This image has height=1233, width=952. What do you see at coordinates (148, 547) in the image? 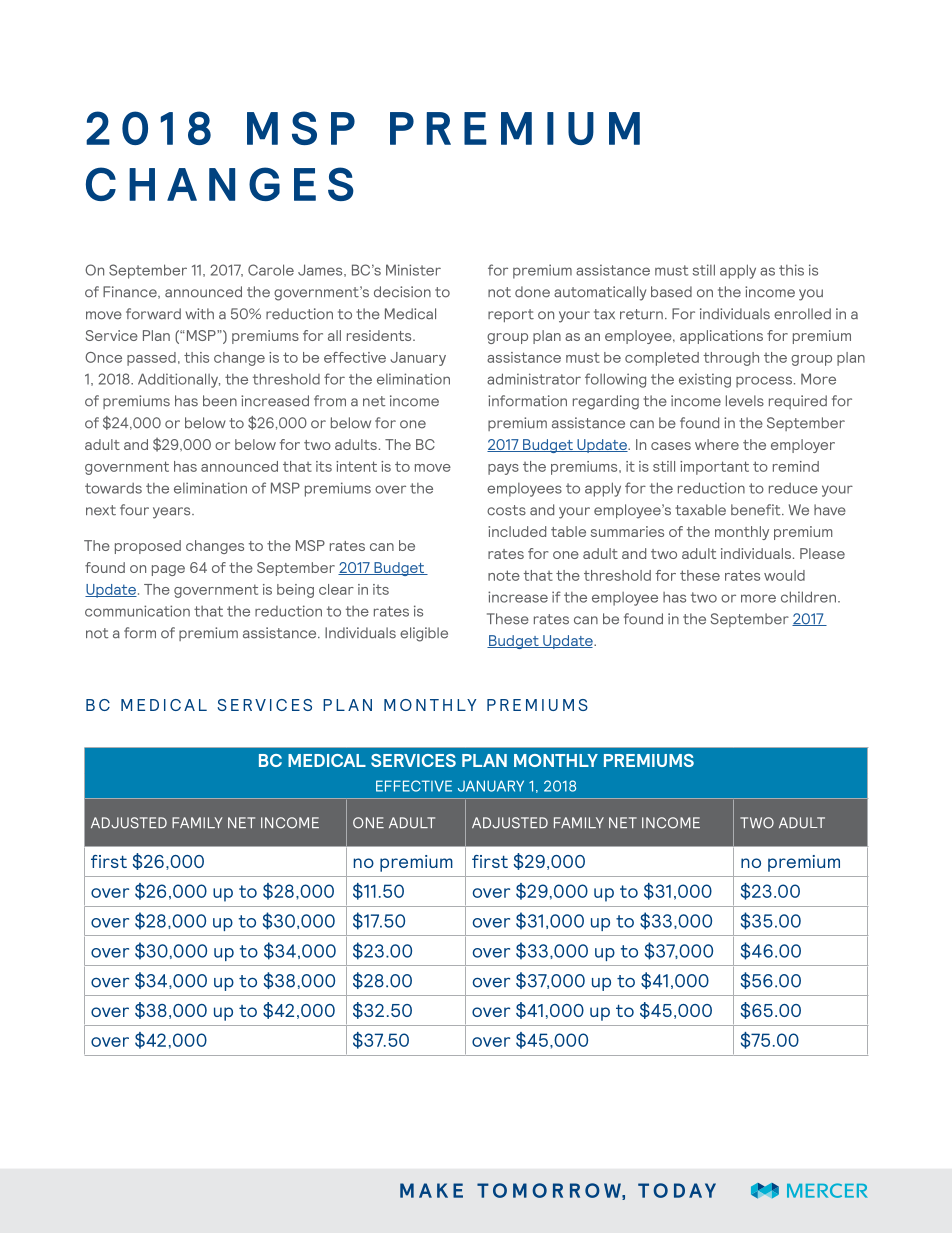
I see `proposed` at bounding box center [148, 547].
